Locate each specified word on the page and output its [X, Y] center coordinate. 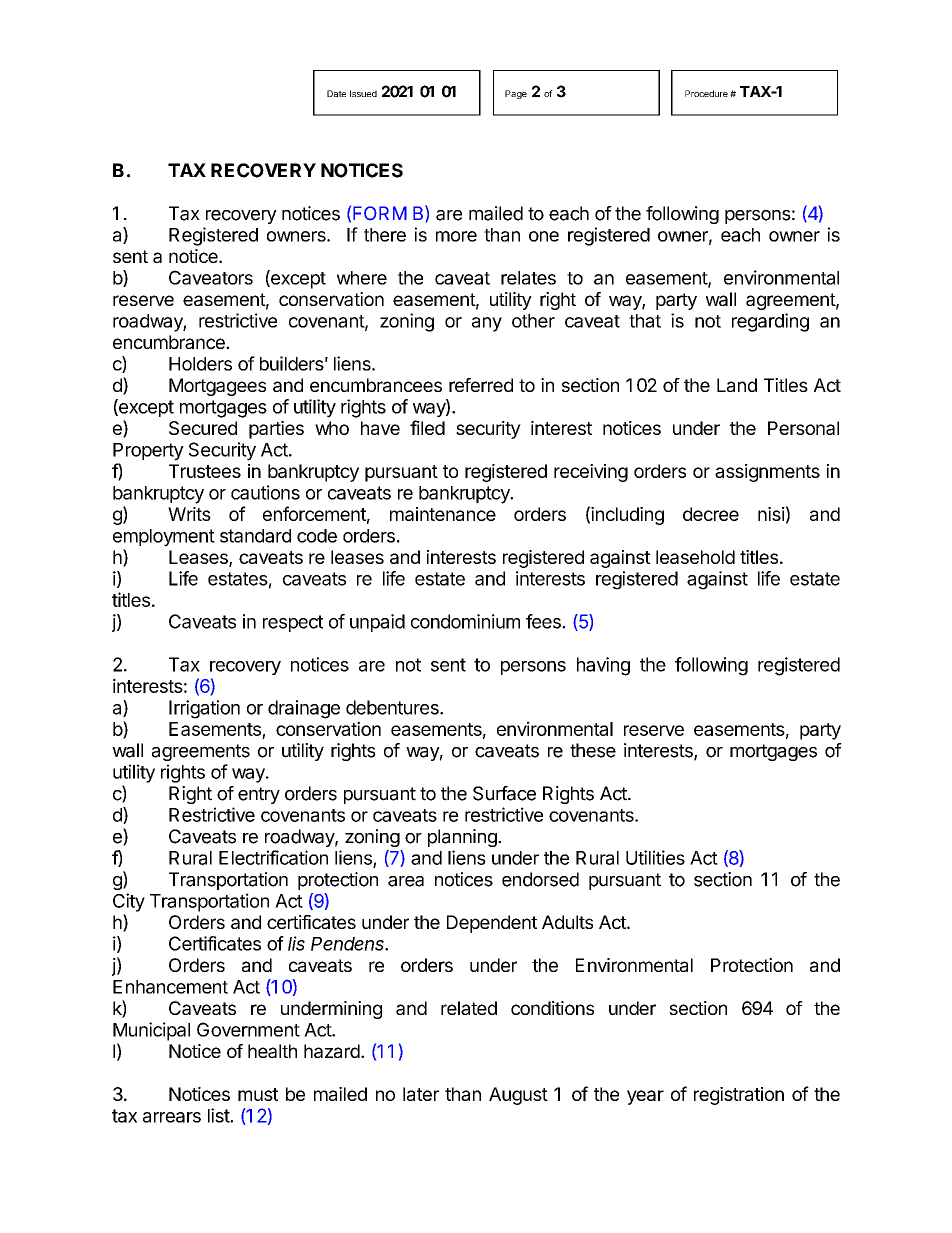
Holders [200, 364]
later [421, 1094]
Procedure [706, 93]
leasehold [695, 557]
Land [737, 385]
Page [516, 94]
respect [293, 623]
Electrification [273, 857]
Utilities [655, 857]
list [219, 1115]
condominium [465, 621]
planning [463, 838]
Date [336, 93]
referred [481, 385]
